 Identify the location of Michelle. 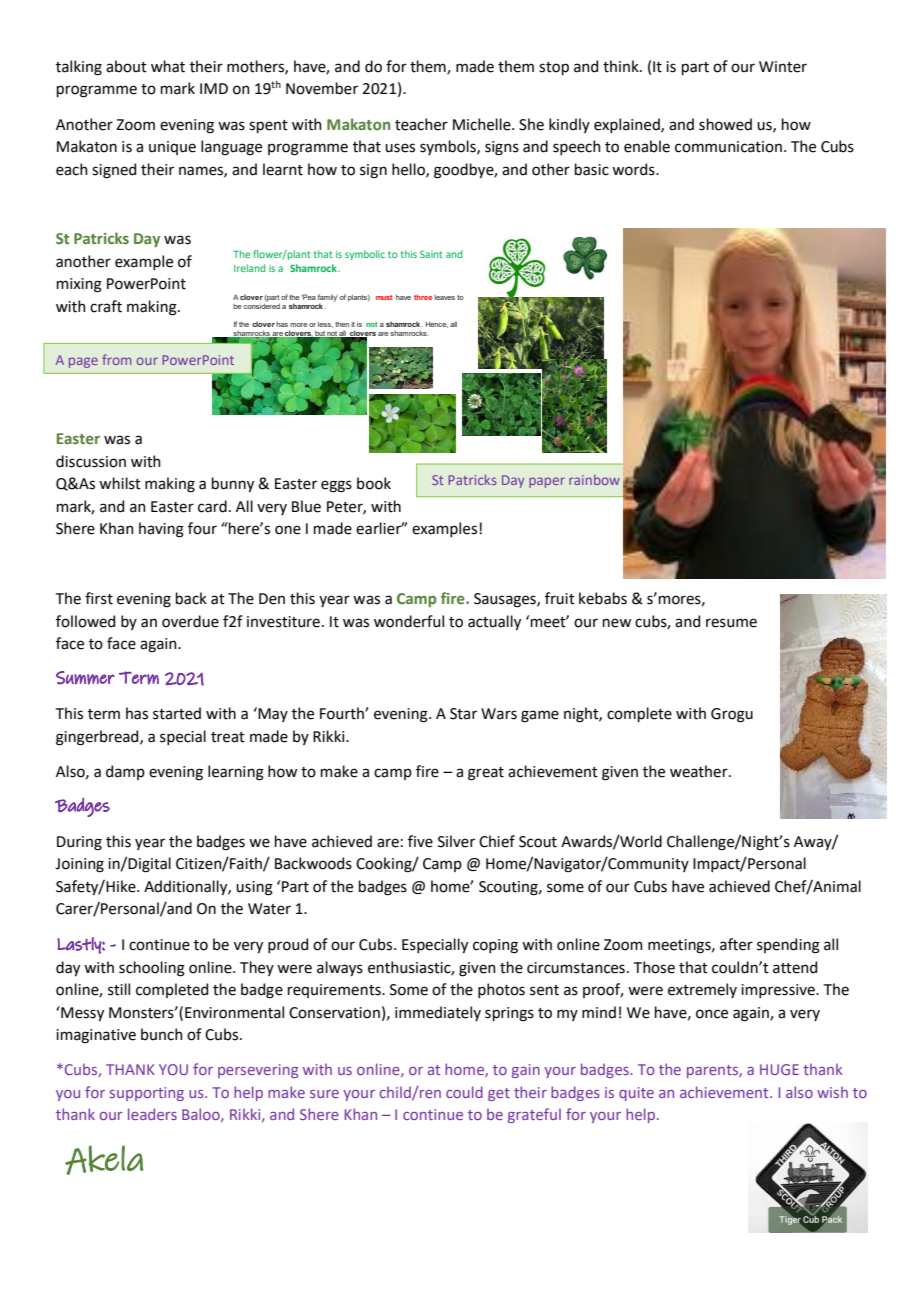
(483, 124).
